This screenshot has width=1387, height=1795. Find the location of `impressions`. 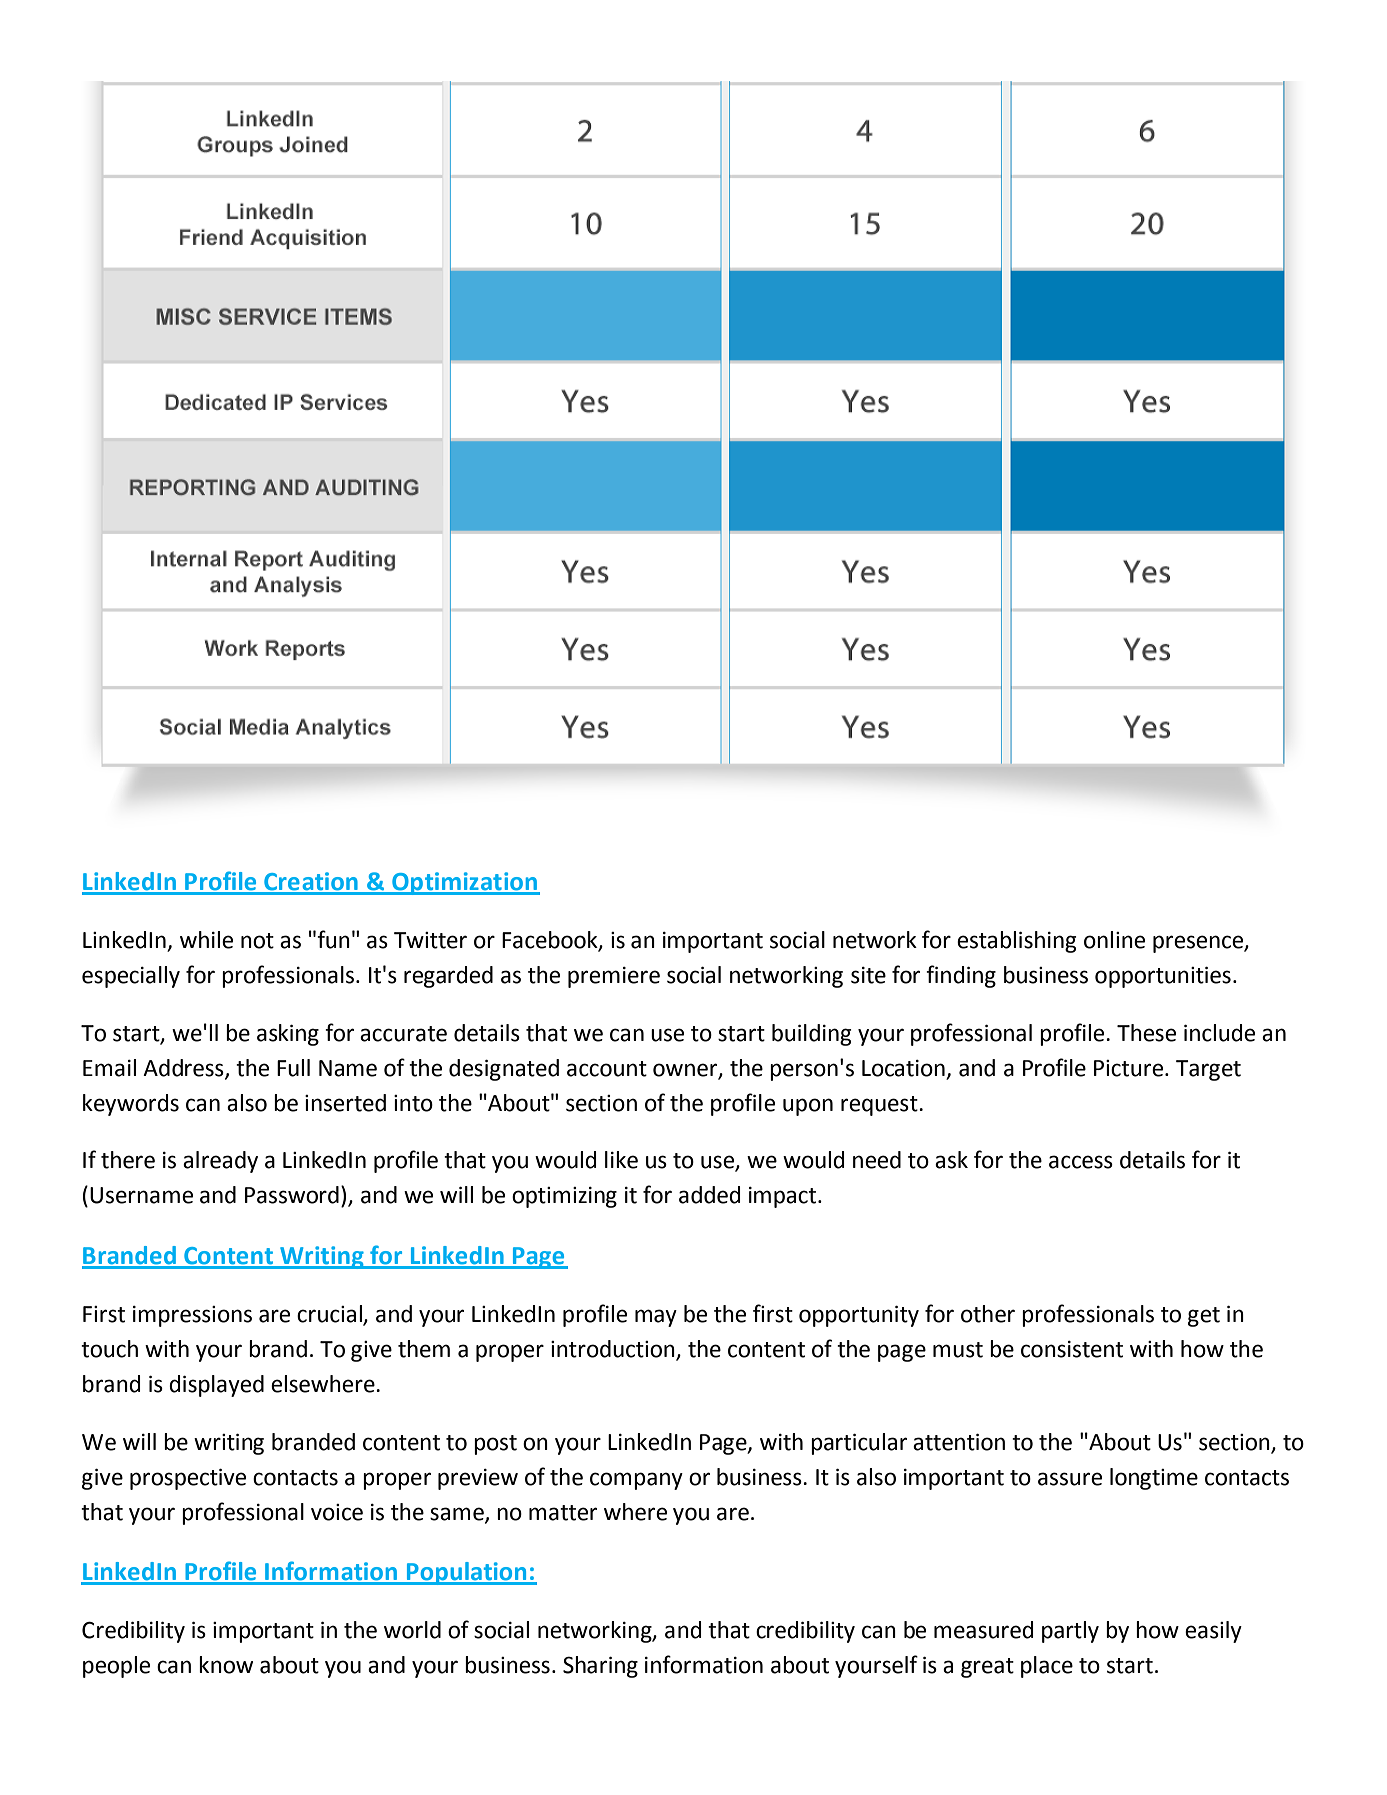

impressions is located at coordinates (192, 1316).
